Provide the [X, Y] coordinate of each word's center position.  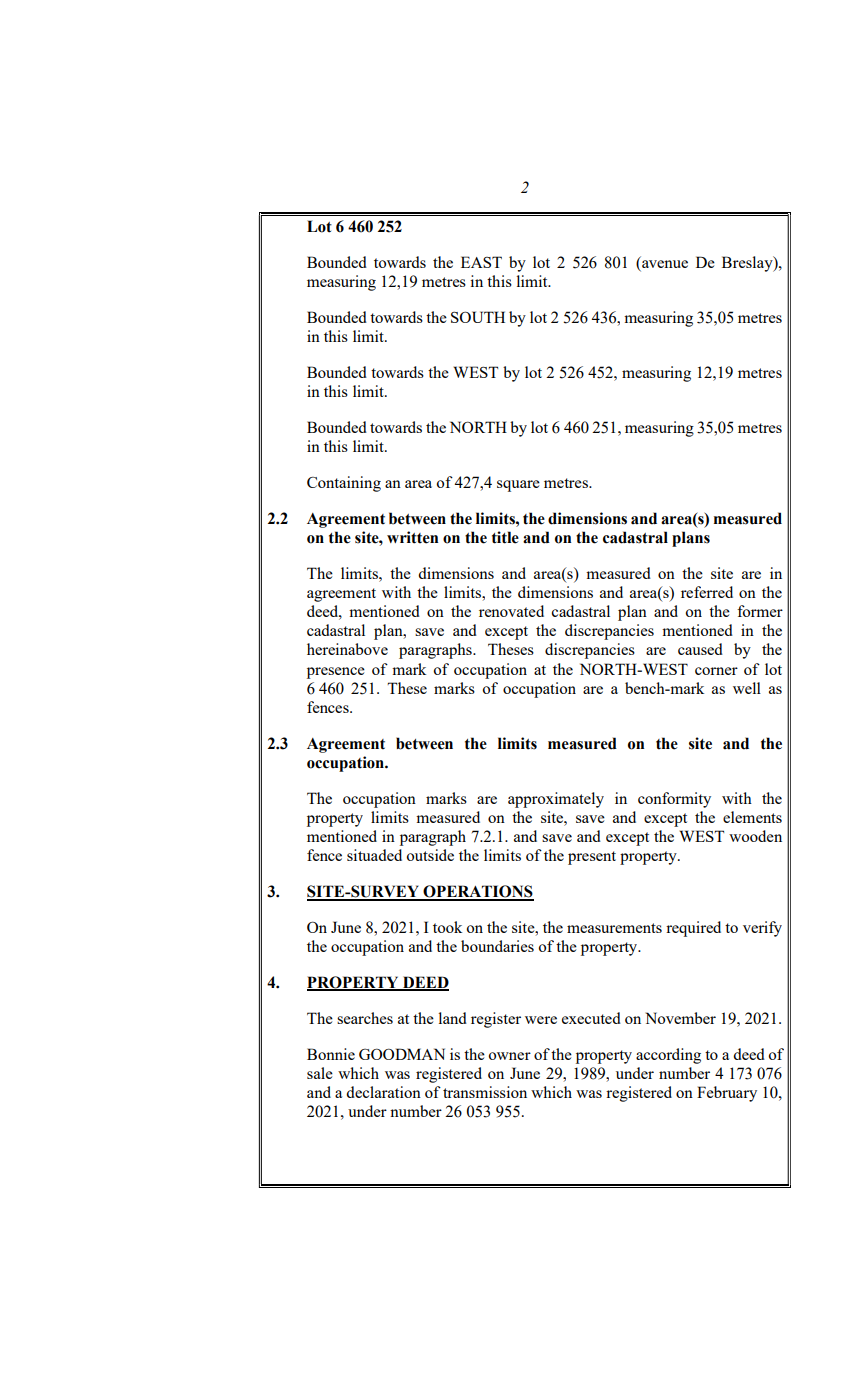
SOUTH [478, 317]
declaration [383, 1092]
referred [707, 592]
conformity [674, 800]
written [412, 537]
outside [430, 855]
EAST [481, 262]
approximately [556, 800]
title [505, 537]
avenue [664, 265]
